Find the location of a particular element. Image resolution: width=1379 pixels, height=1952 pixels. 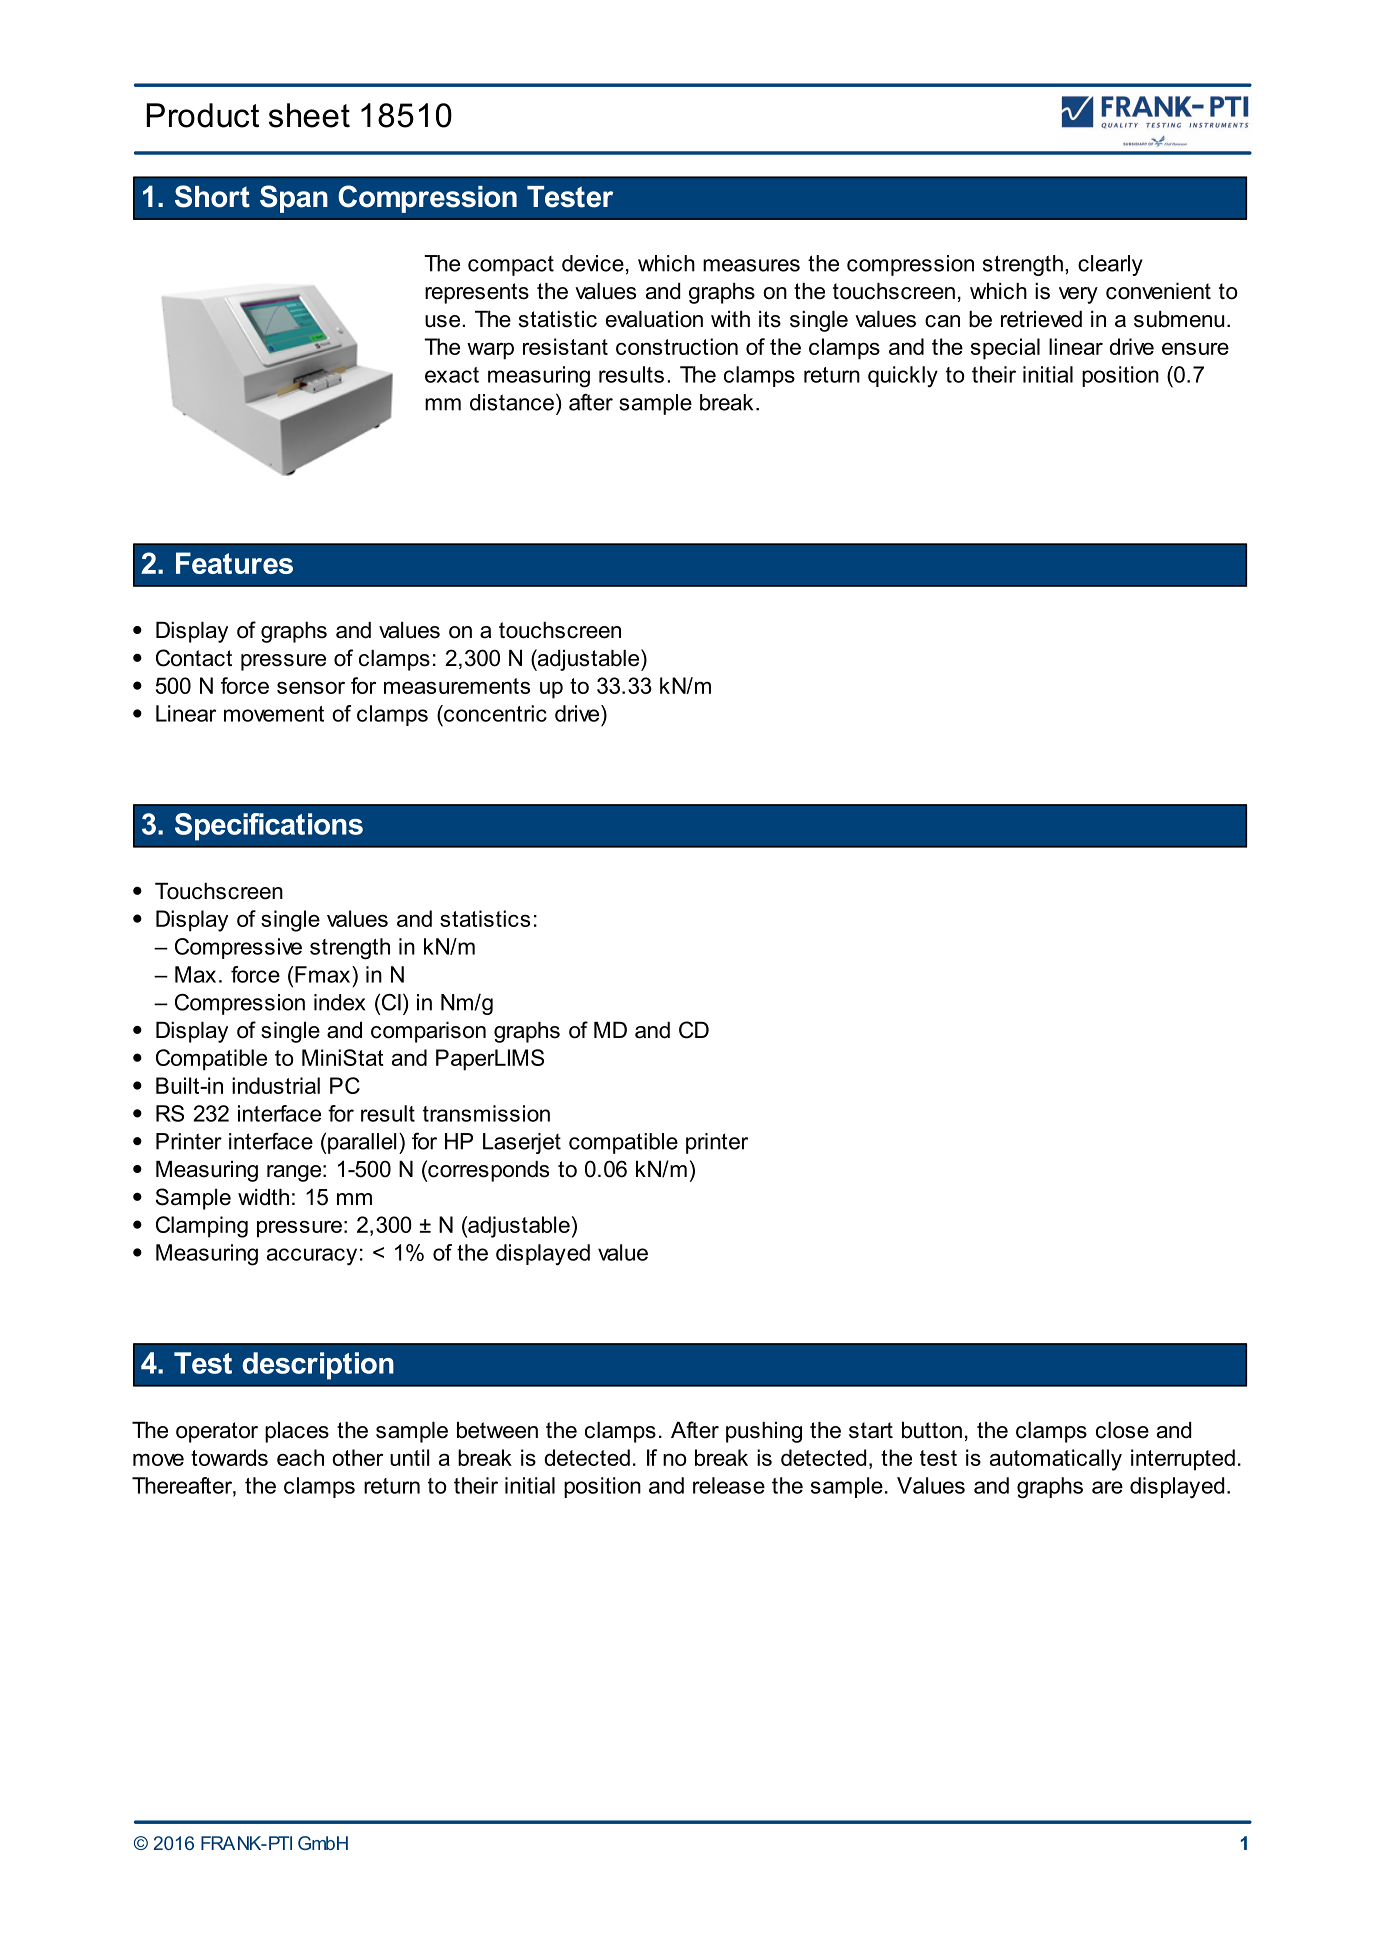

parallel is located at coordinates (362, 1143).
